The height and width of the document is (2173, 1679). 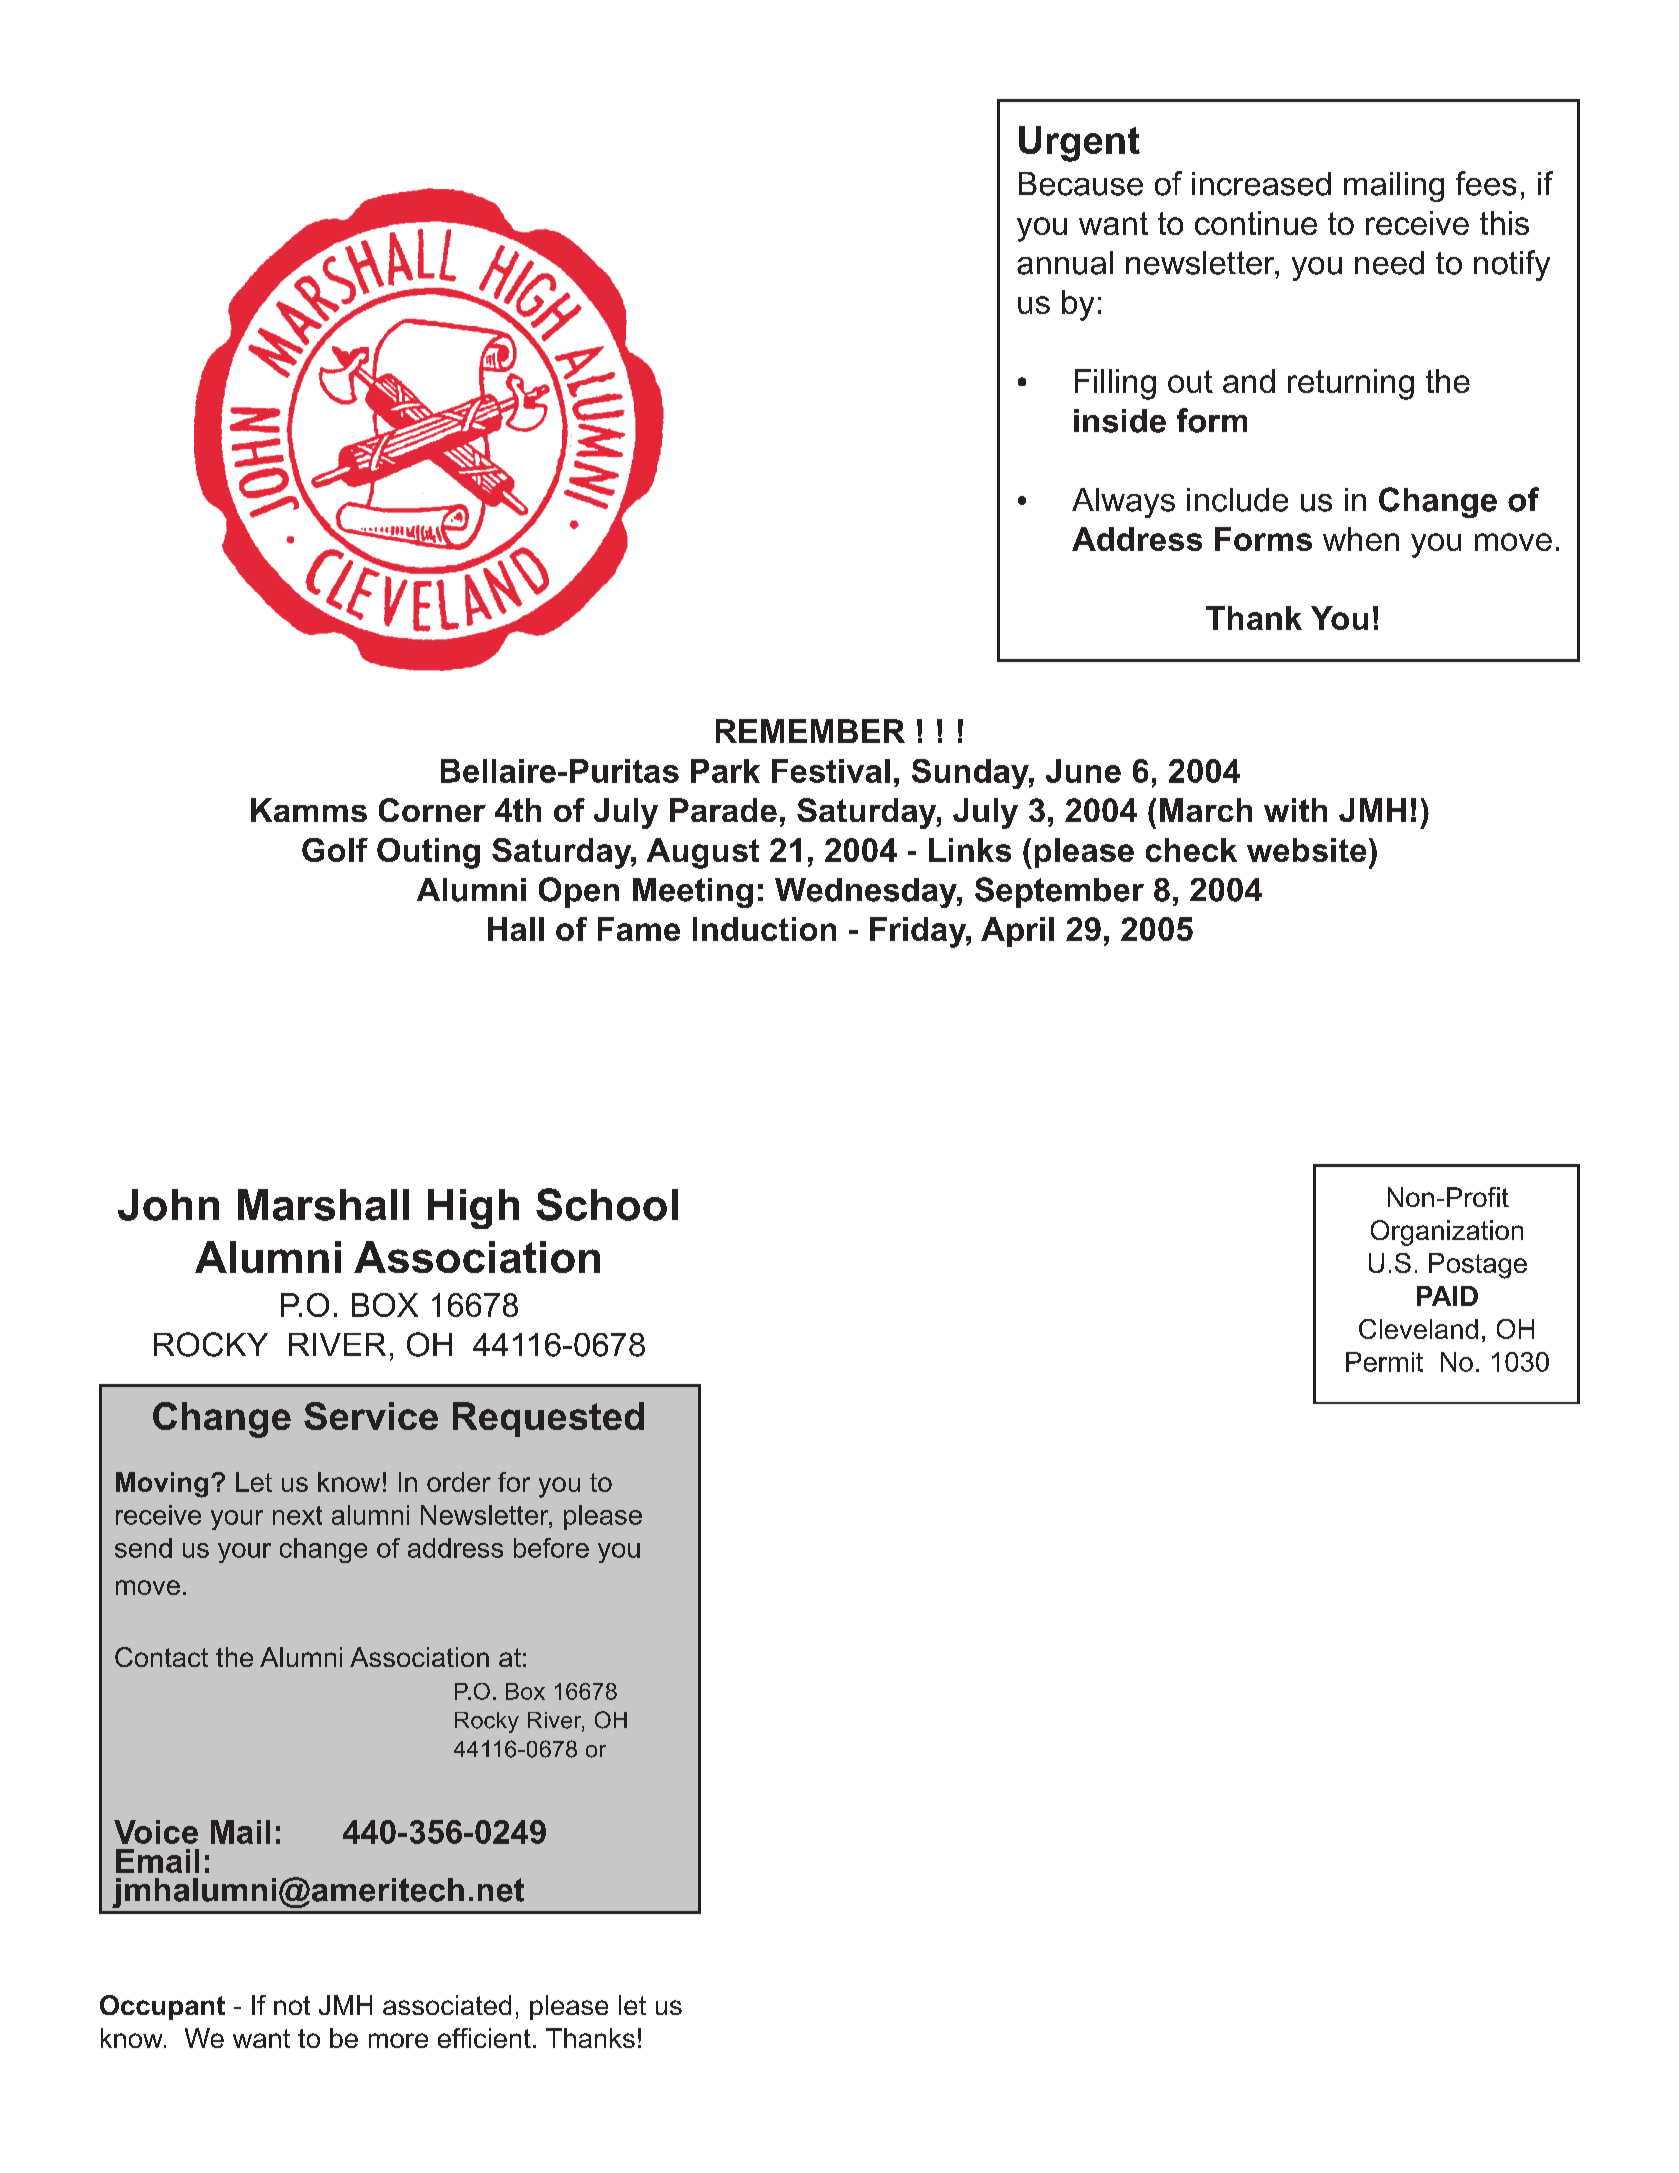 I want to click on associated, so click(x=447, y=2005).
